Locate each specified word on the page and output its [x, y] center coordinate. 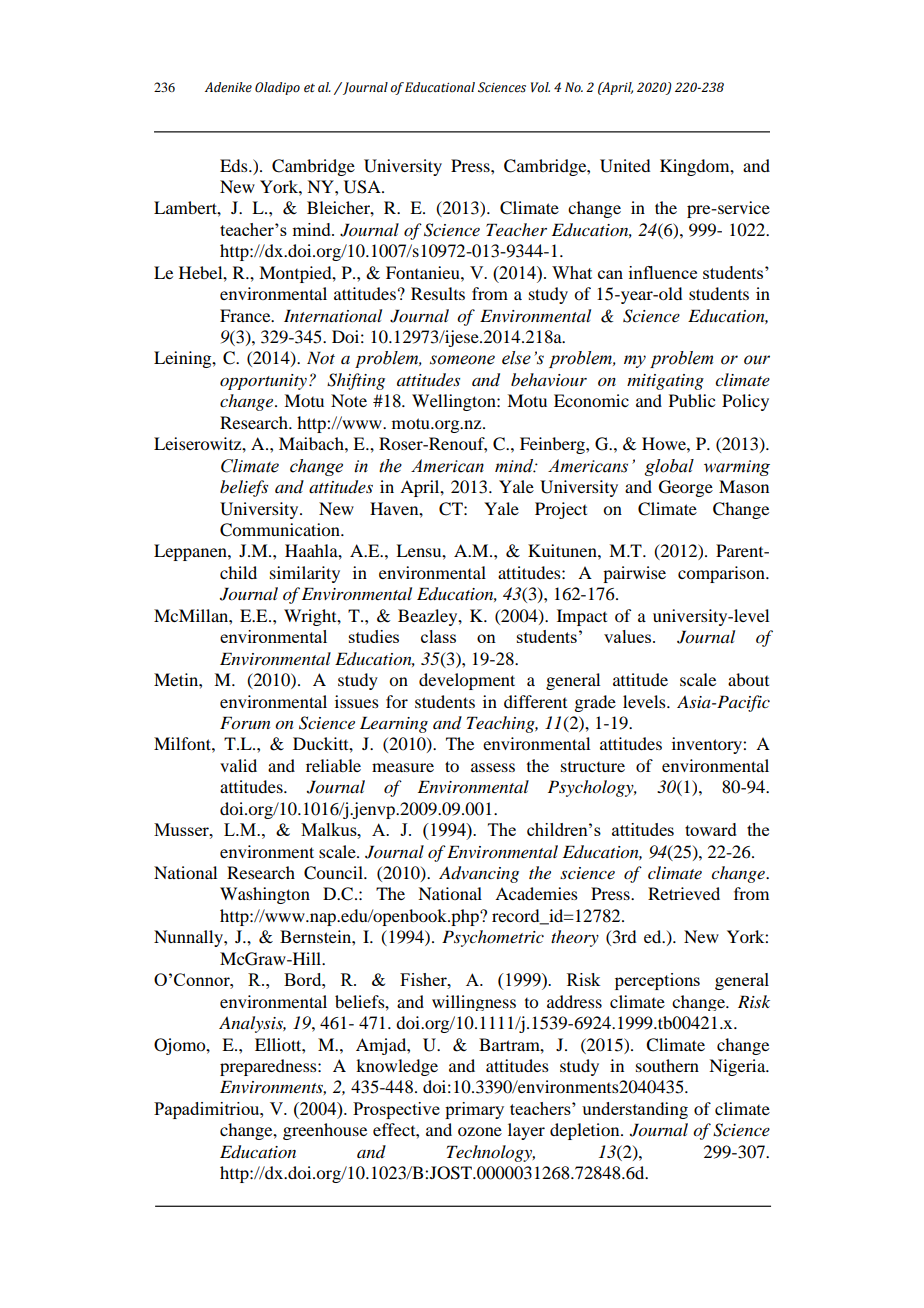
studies [374, 636]
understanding [635, 1110]
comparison [722, 574]
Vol [540, 87]
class [438, 636]
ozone [480, 1131]
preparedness [269, 1067]
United [625, 166]
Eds [235, 165]
